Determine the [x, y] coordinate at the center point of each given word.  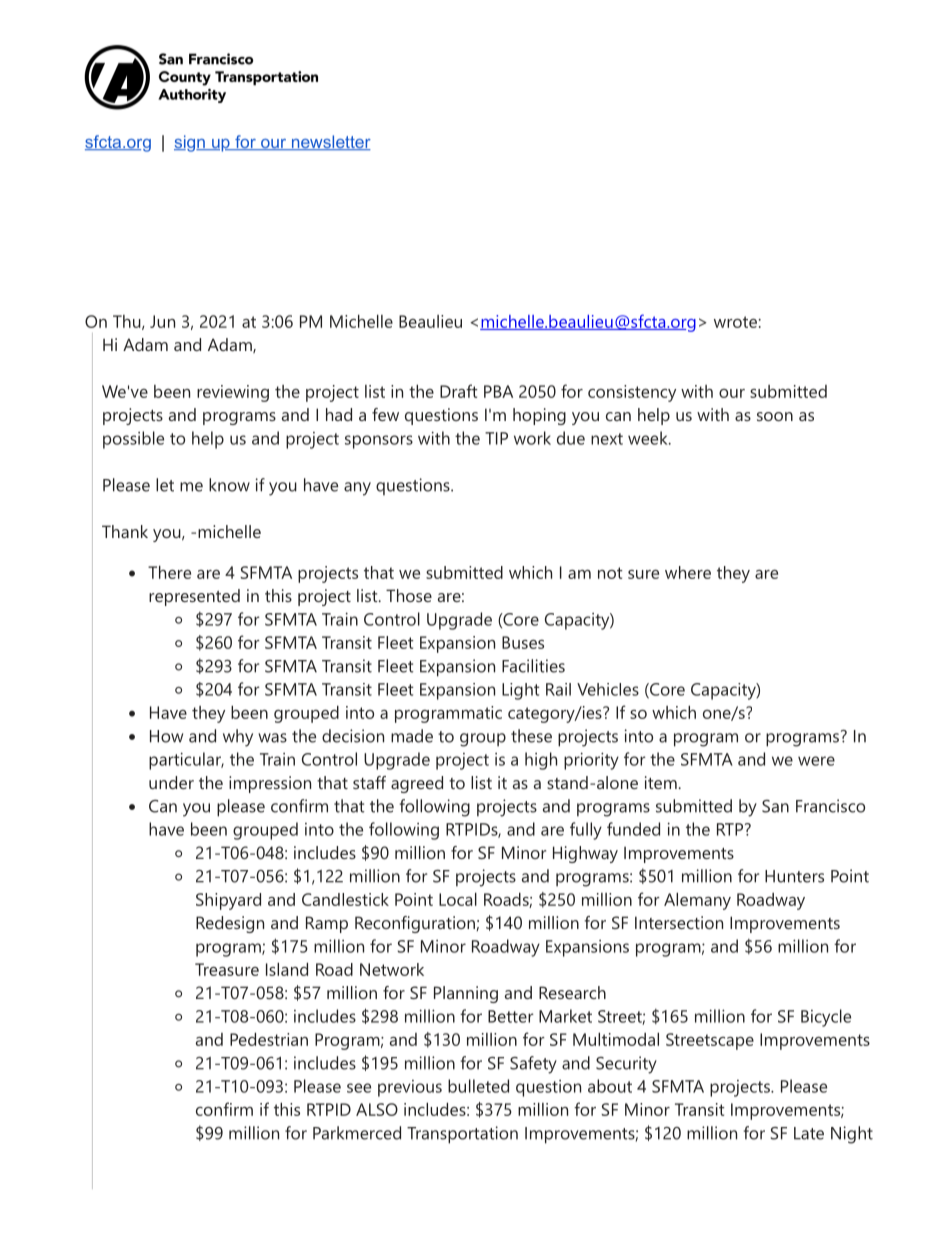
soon [775, 416]
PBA [498, 391]
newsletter [330, 142]
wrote [735, 322]
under [171, 782]
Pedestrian [269, 1039]
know [229, 485]
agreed [417, 784]
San [775, 806]
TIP [496, 438]
